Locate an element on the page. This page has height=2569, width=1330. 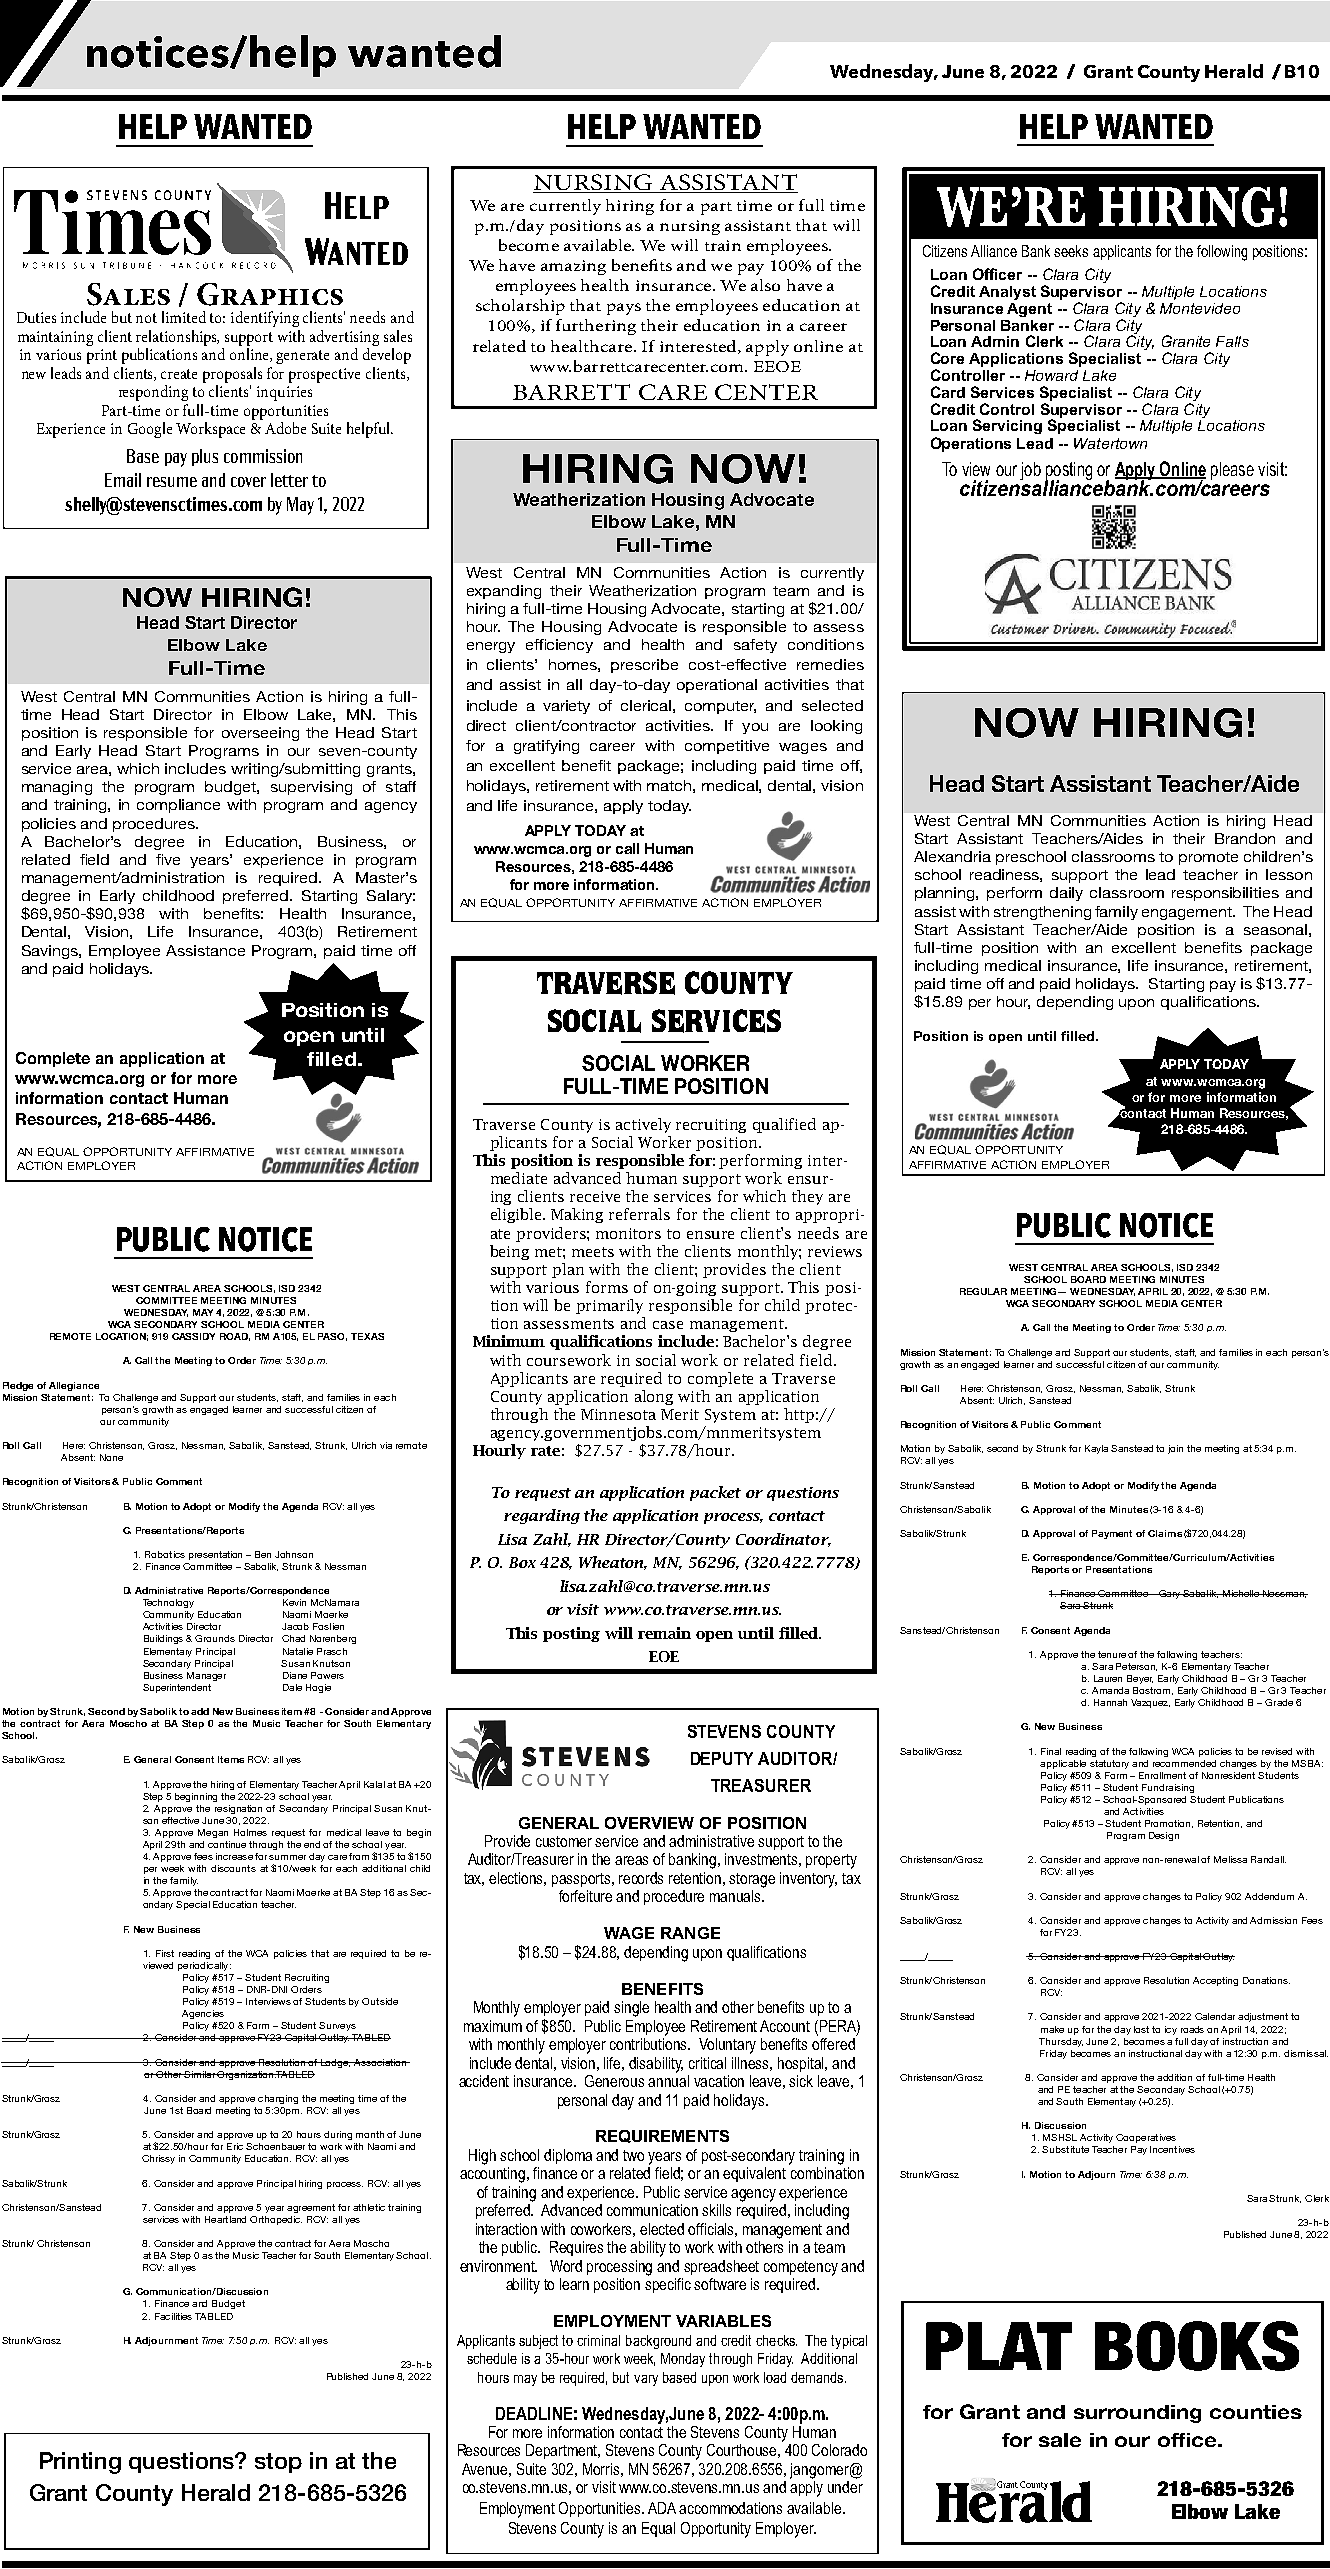
actively is located at coordinates (643, 1125).
